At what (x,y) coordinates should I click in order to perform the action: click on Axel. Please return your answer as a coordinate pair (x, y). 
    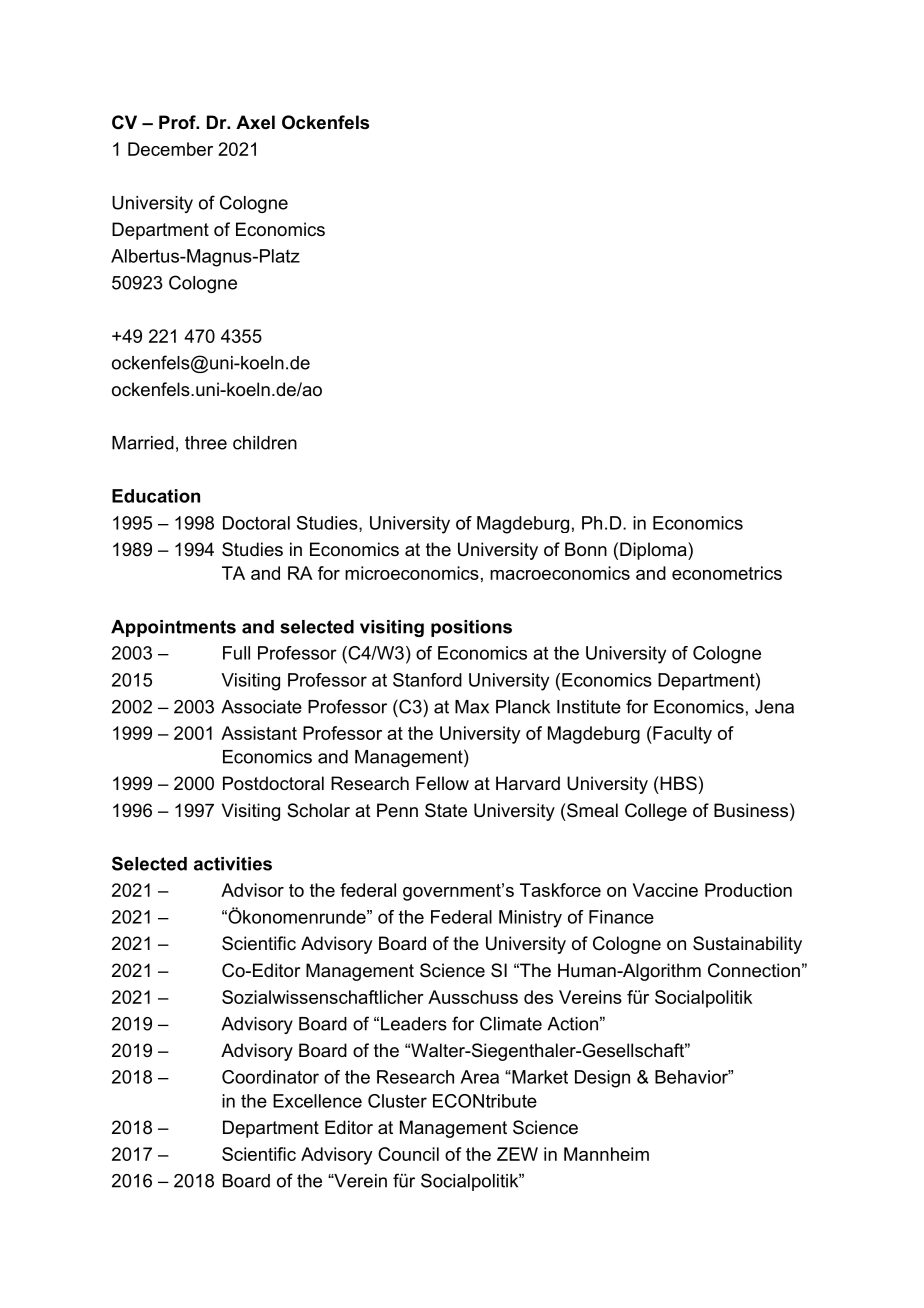
    Looking at the image, I should click on (255, 122).
